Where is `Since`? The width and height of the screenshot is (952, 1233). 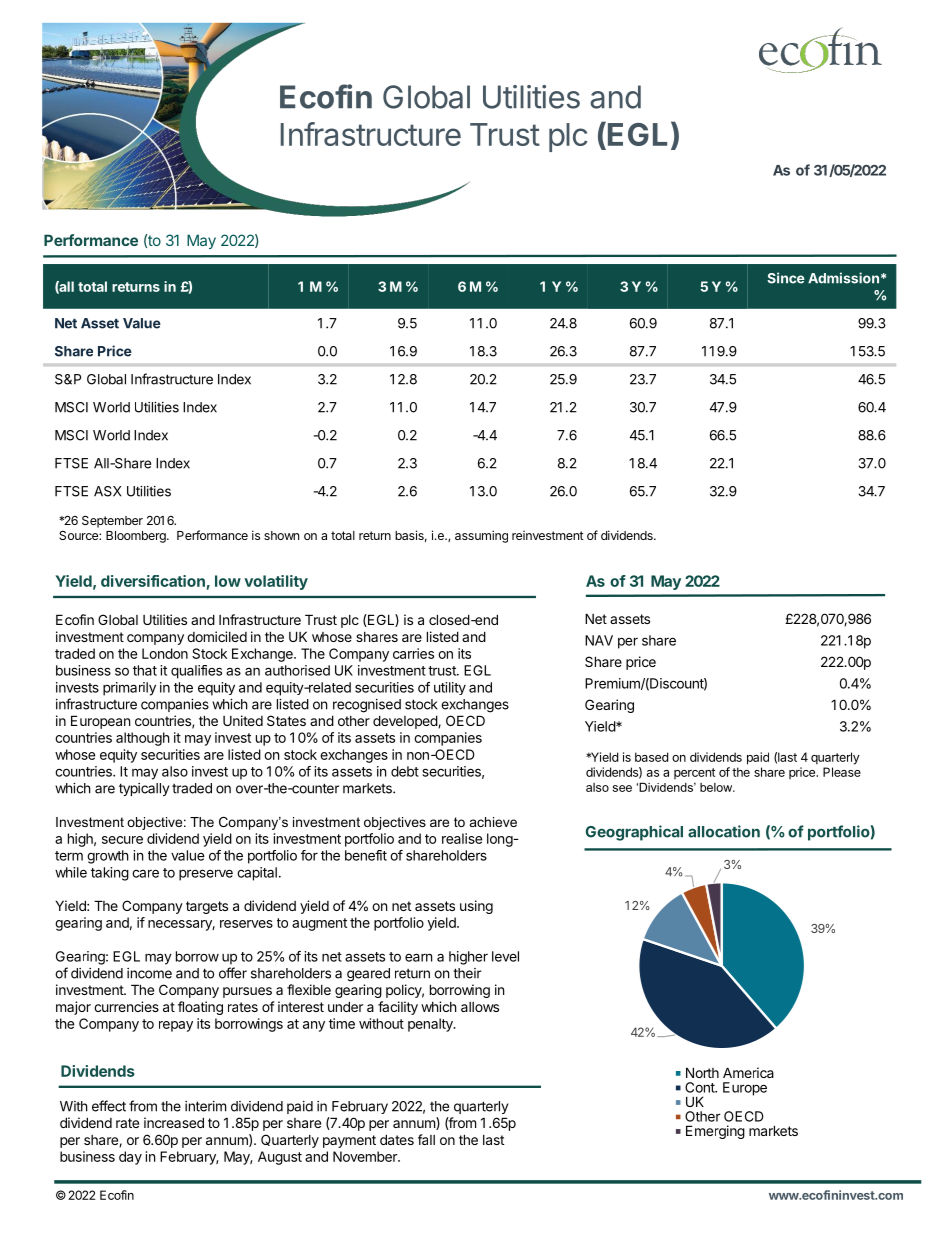
Since is located at coordinates (786, 278).
